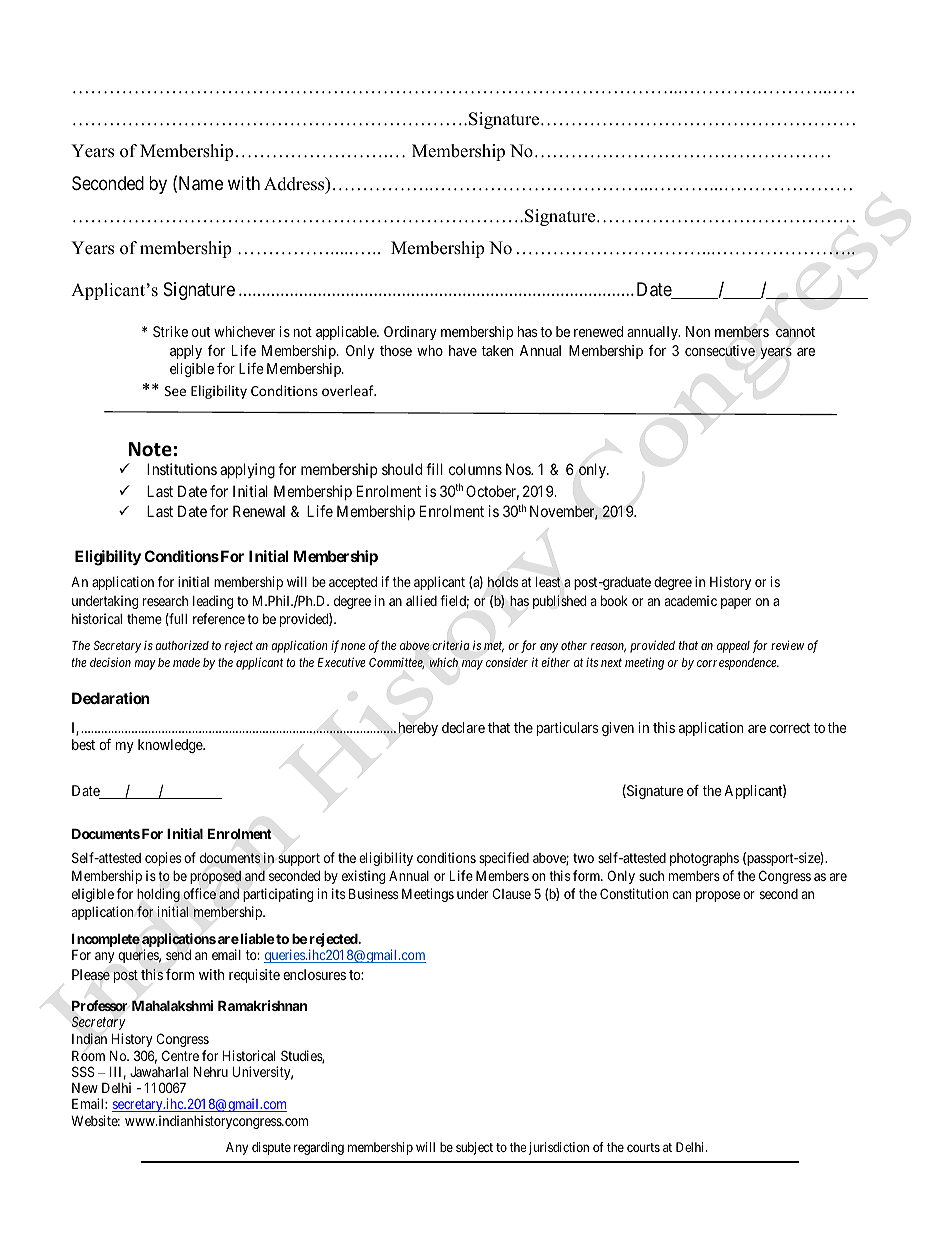 The image size is (952, 1233). What do you see at coordinates (474, 1148) in the screenshot?
I see `subject` at bounding box center [474, 1148].
